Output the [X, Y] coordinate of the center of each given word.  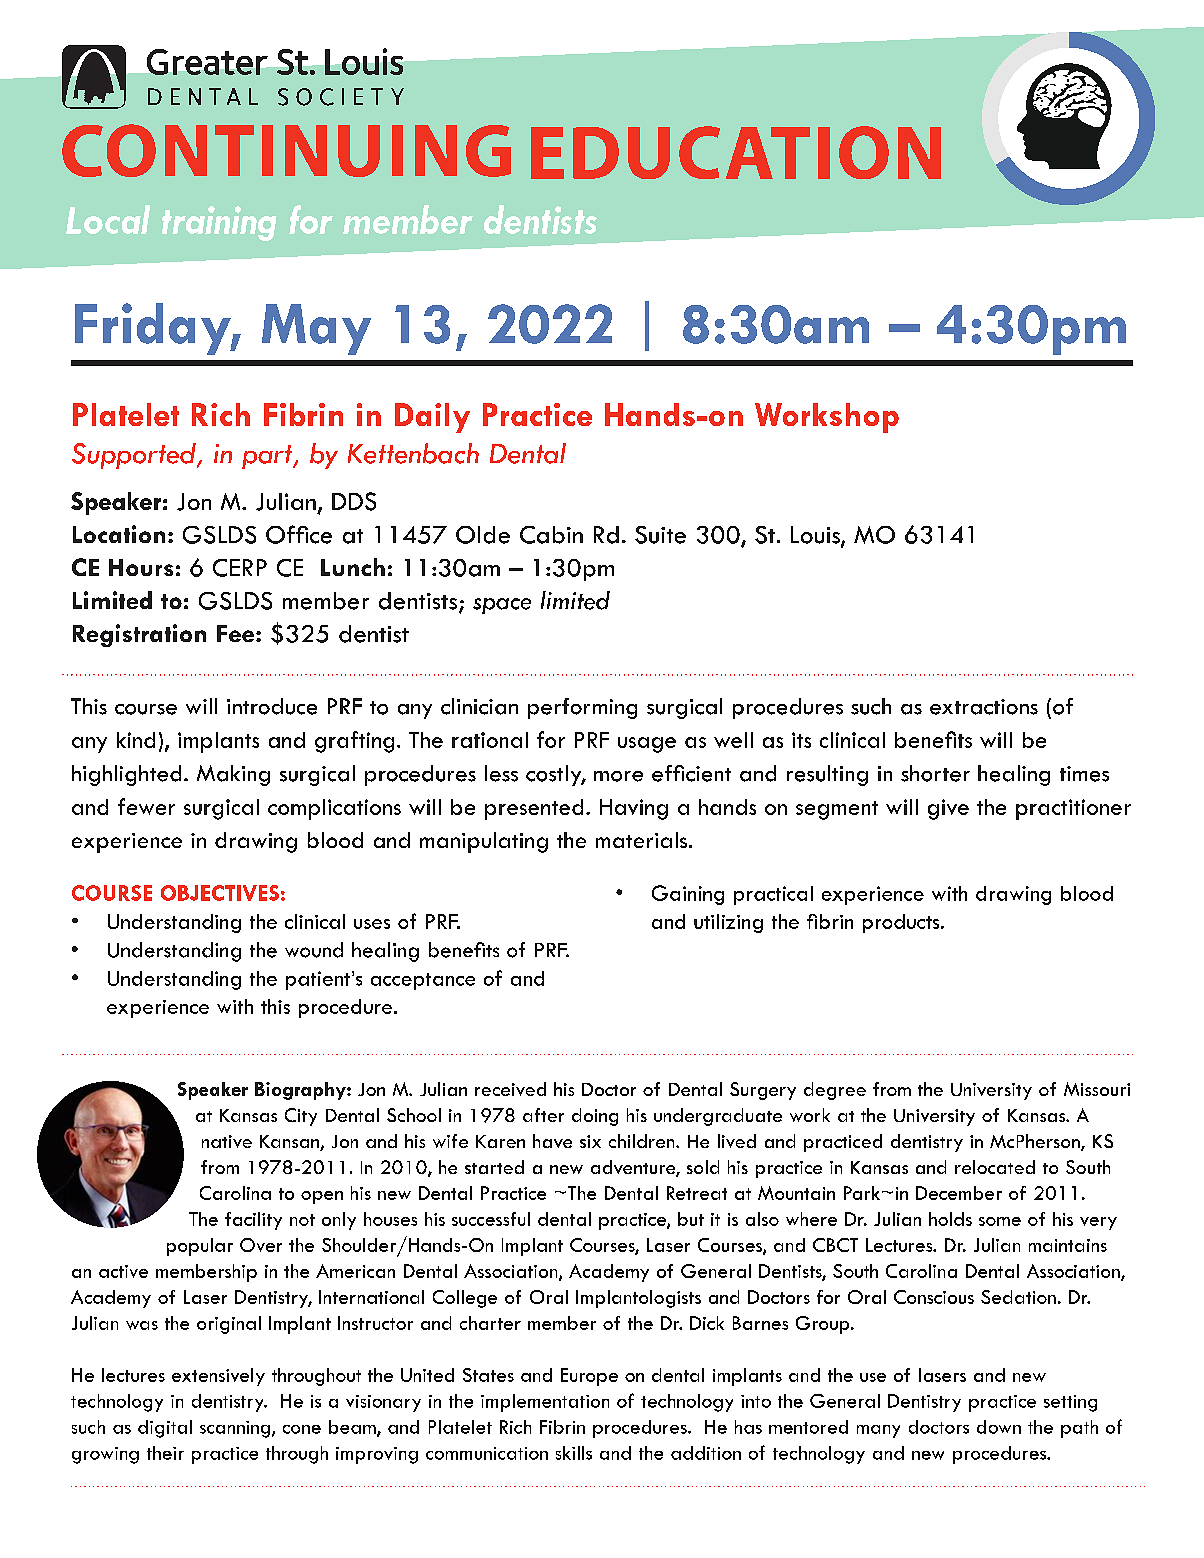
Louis [816, 536]
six [590, 1141]
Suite [660, 535]
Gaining [688, 895]
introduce [272, 706]
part [268, 457]
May [316, 329]
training [219, 223]
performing [582, 708]
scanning [236, 1429]
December [959, 1193]
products [902, 923]
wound [314, 950]
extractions [984, 707]
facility [253, 1221]
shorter [935, 773]
